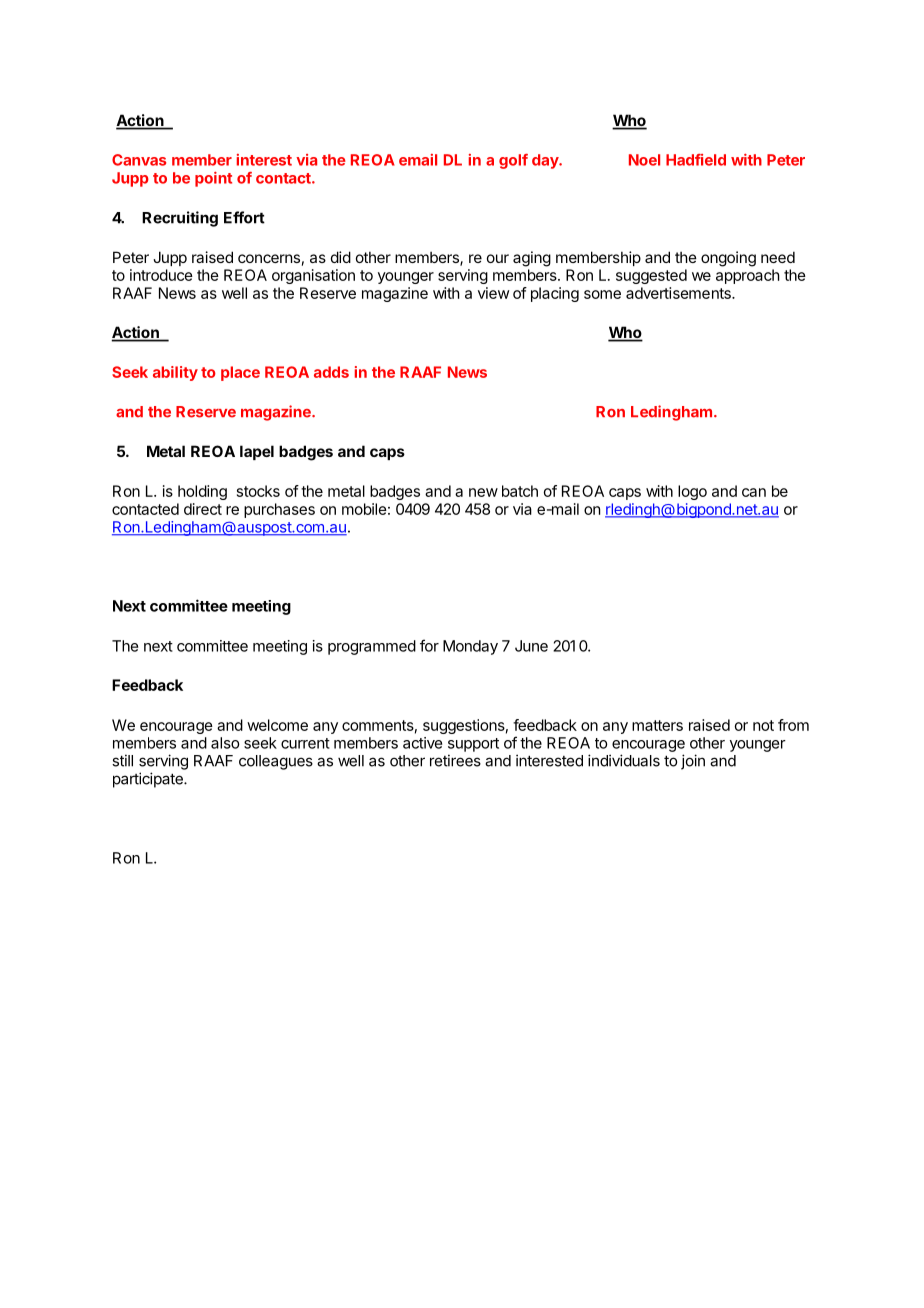 The image size is (924, 1308). Describe the element at coordinates (225, 743) in the document. I see `also` at that location.
